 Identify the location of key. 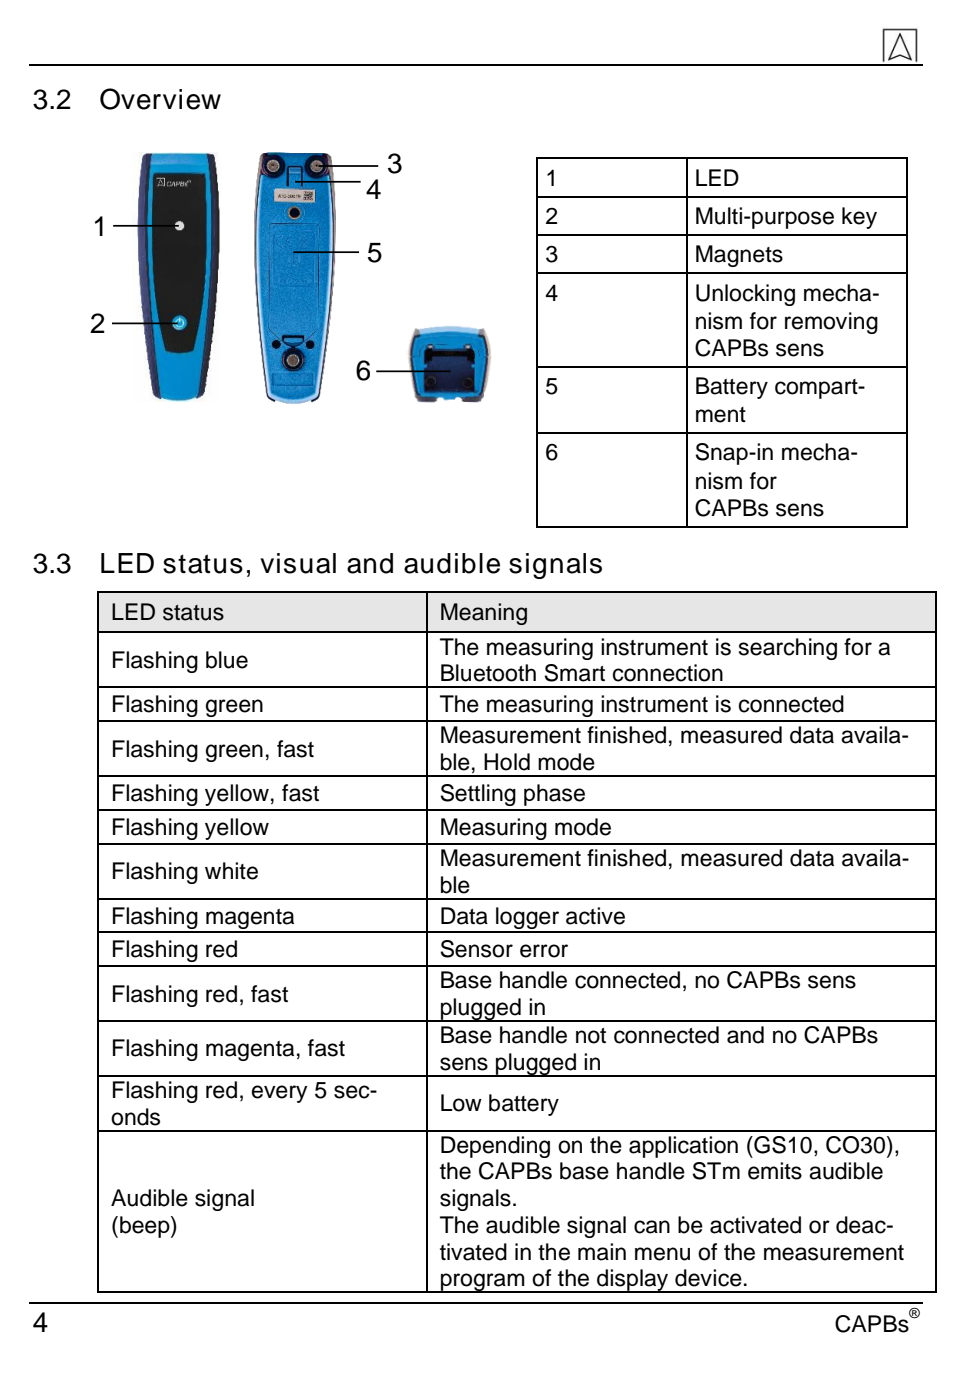
(859, 218).
